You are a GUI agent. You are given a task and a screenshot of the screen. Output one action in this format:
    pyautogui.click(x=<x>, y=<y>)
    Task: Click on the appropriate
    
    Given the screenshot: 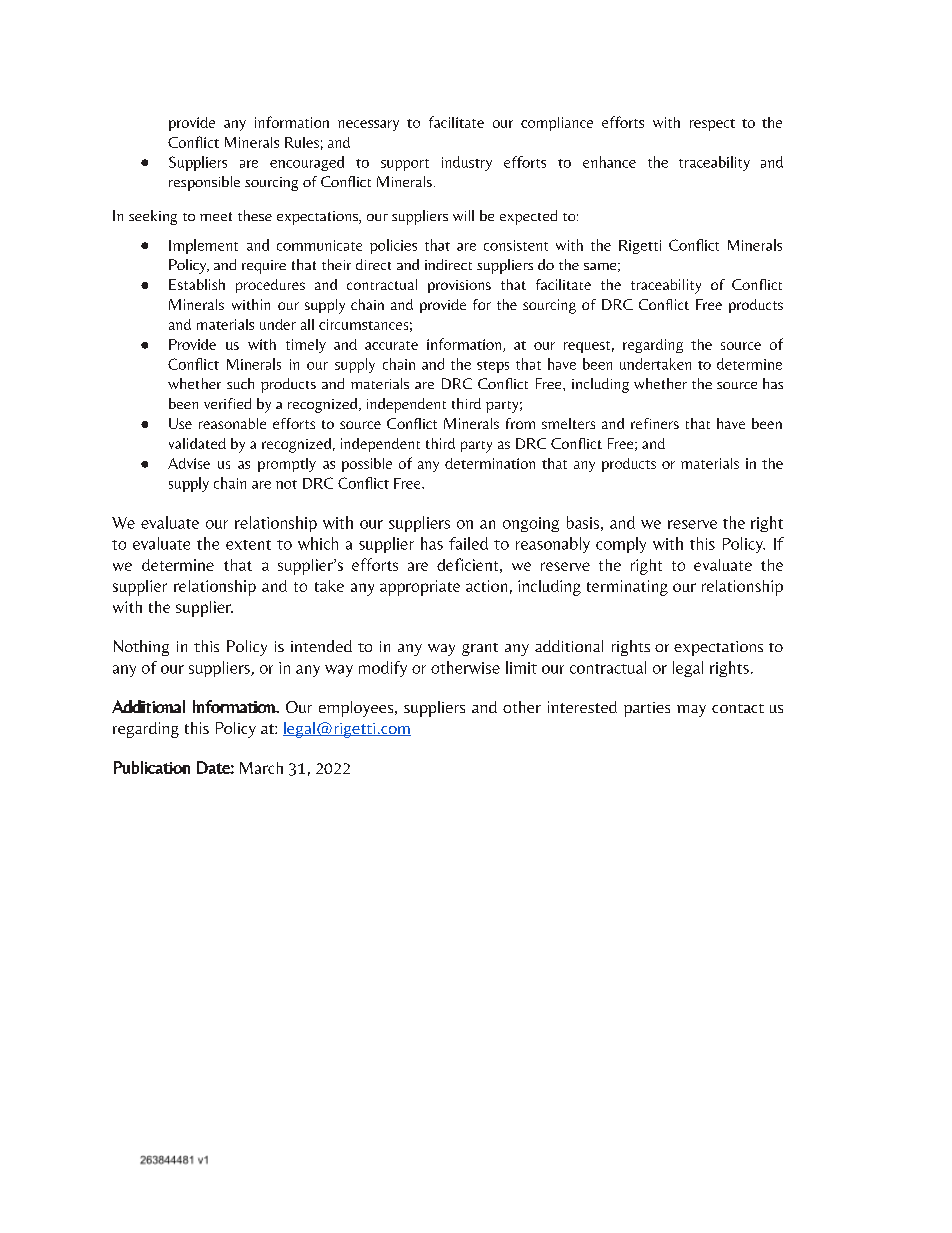 What is the action you would take?
    pyautogui.click(x=420, y=588)
